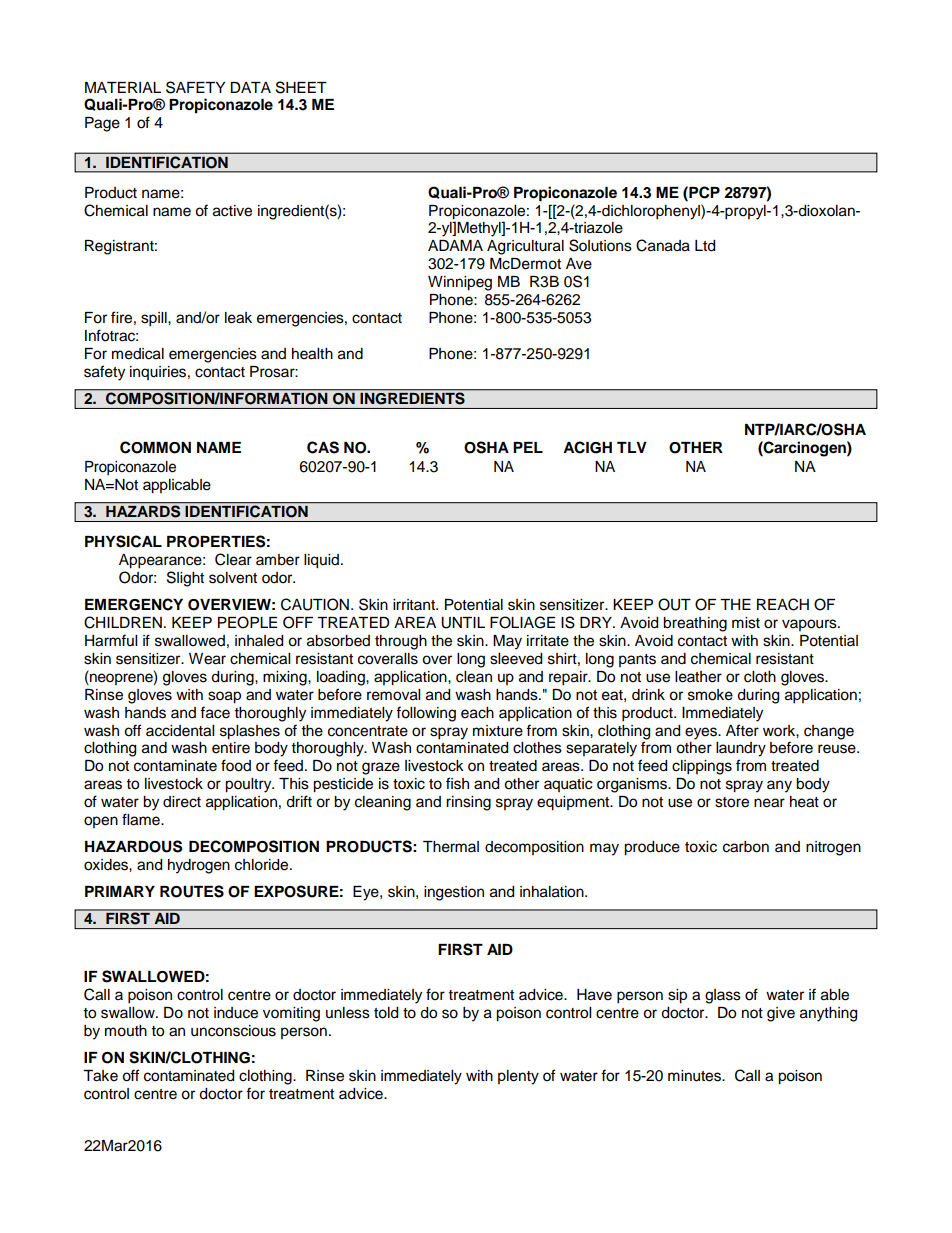 The image size is (952, 1233). I want to click on rinsing, so click(468, 803).
